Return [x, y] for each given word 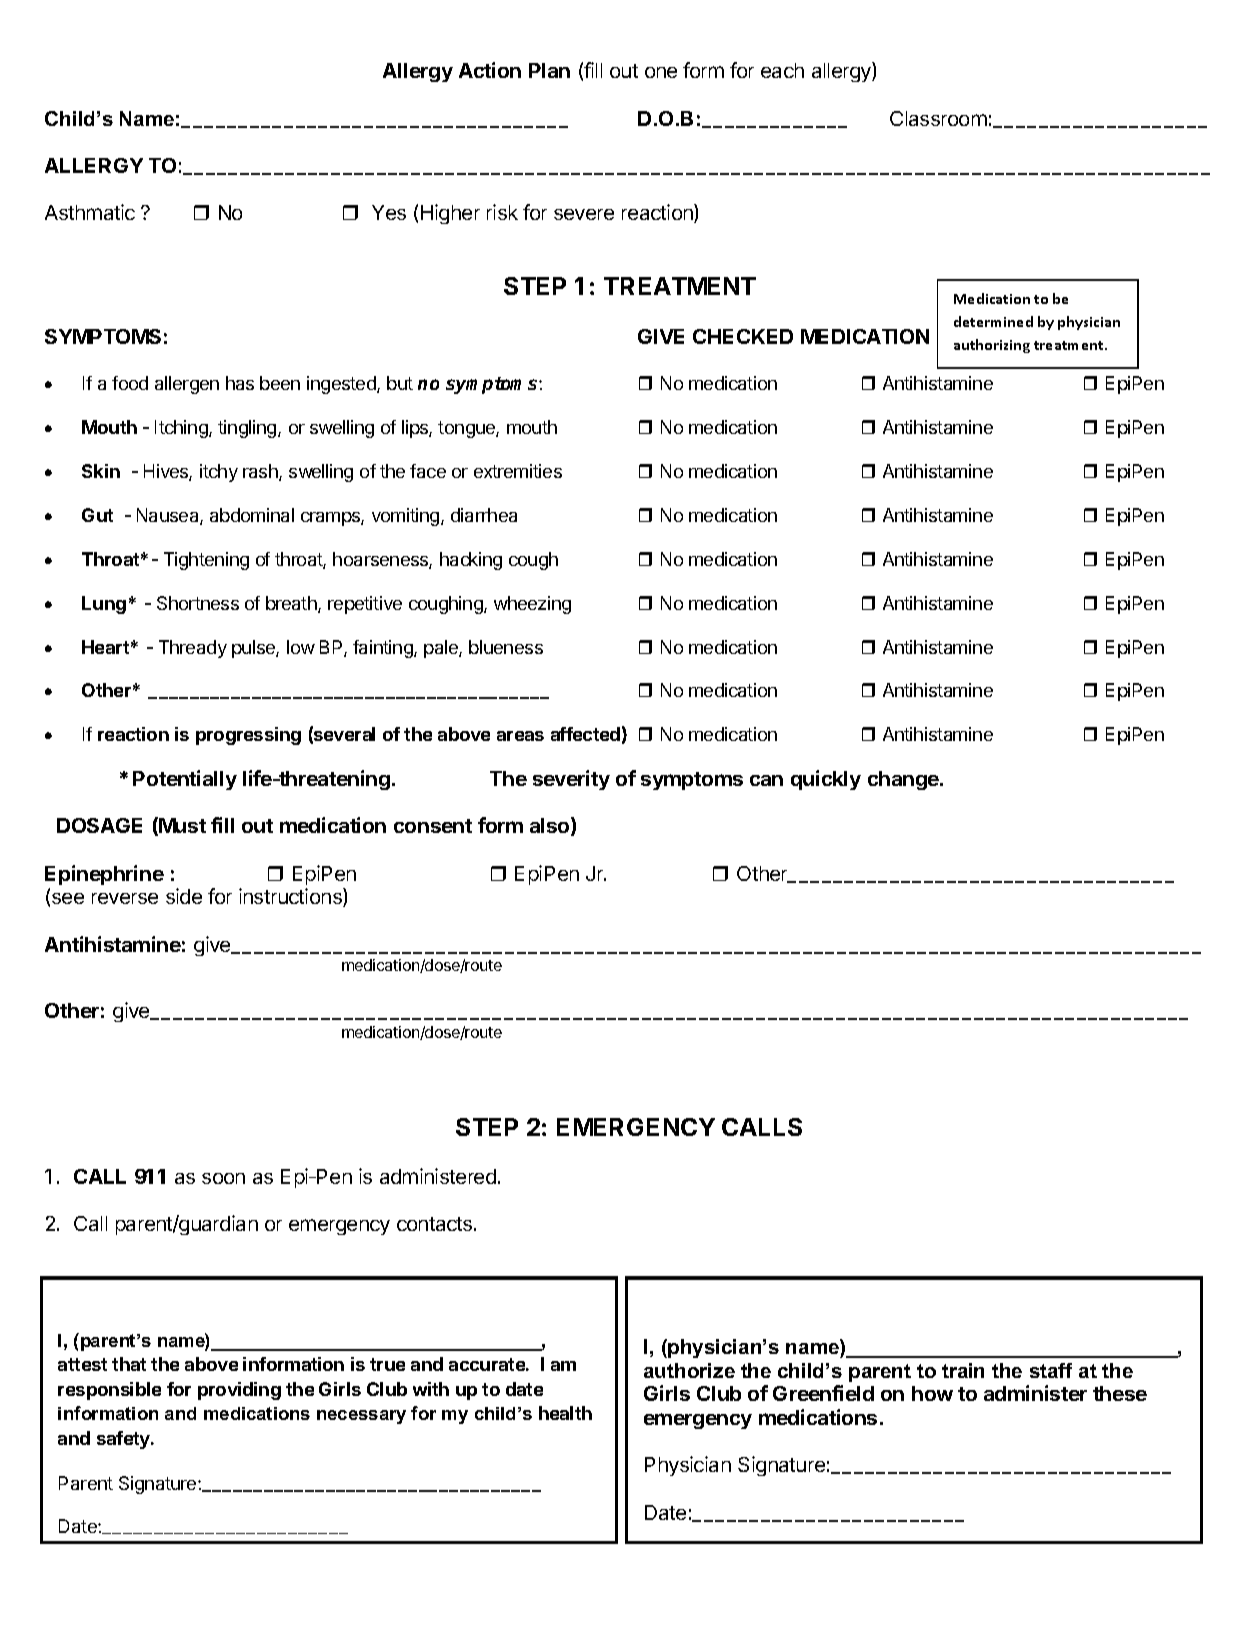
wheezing [532, 605]
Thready [193, 649]
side [184, 896]
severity [571, 780]
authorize [689, 1370]
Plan [549, 70]
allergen [187, 385]
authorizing [992, 346]
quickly [826, 780]
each [782, 70]
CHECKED [743, 336]
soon [223, 1178]
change [904, 780]
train [963, 1370]
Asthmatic [90, 212]
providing [239, 1391]
